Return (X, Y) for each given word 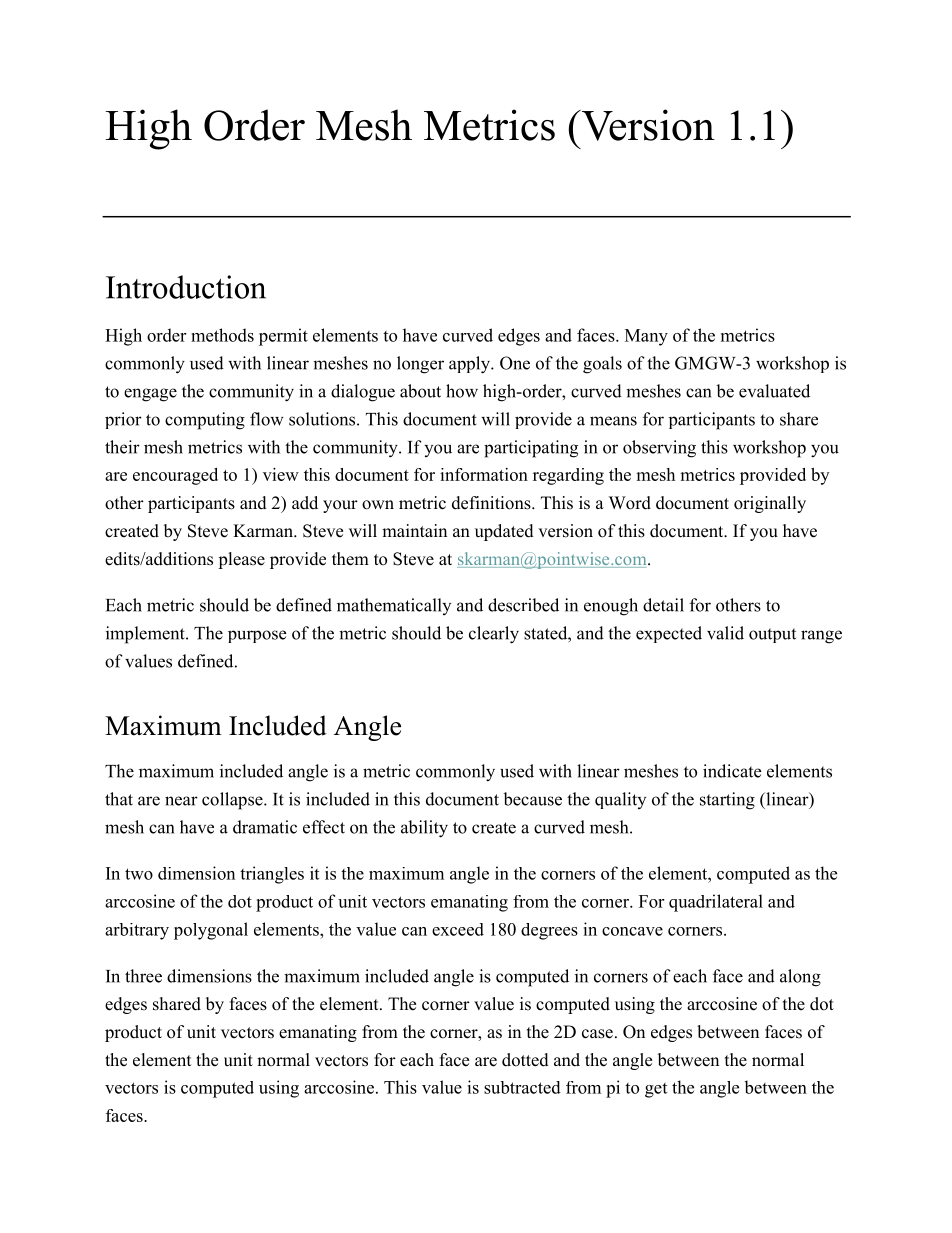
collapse (233, 801)
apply (470, 365)
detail (663, 605)
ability (424, 829)
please (241, 560)
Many (646, 337)
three (143, 976)
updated (504, 532)
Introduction (186, 287)
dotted (525, 1060)
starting (727, 801)
